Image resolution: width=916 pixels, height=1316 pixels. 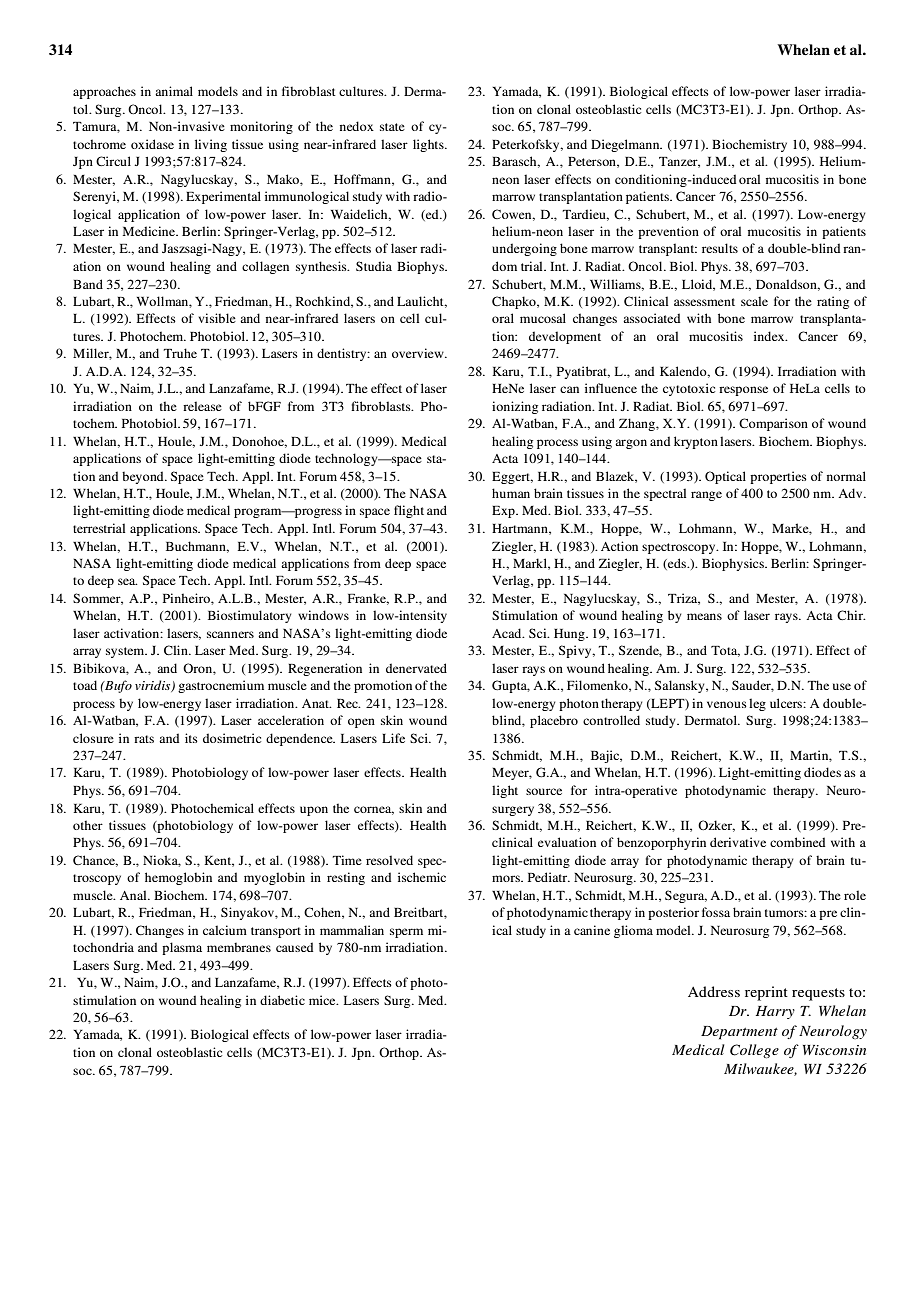 What do you see at coordinates (720, 248) in the page?
I see `results` at bounding box center [720, 248].
